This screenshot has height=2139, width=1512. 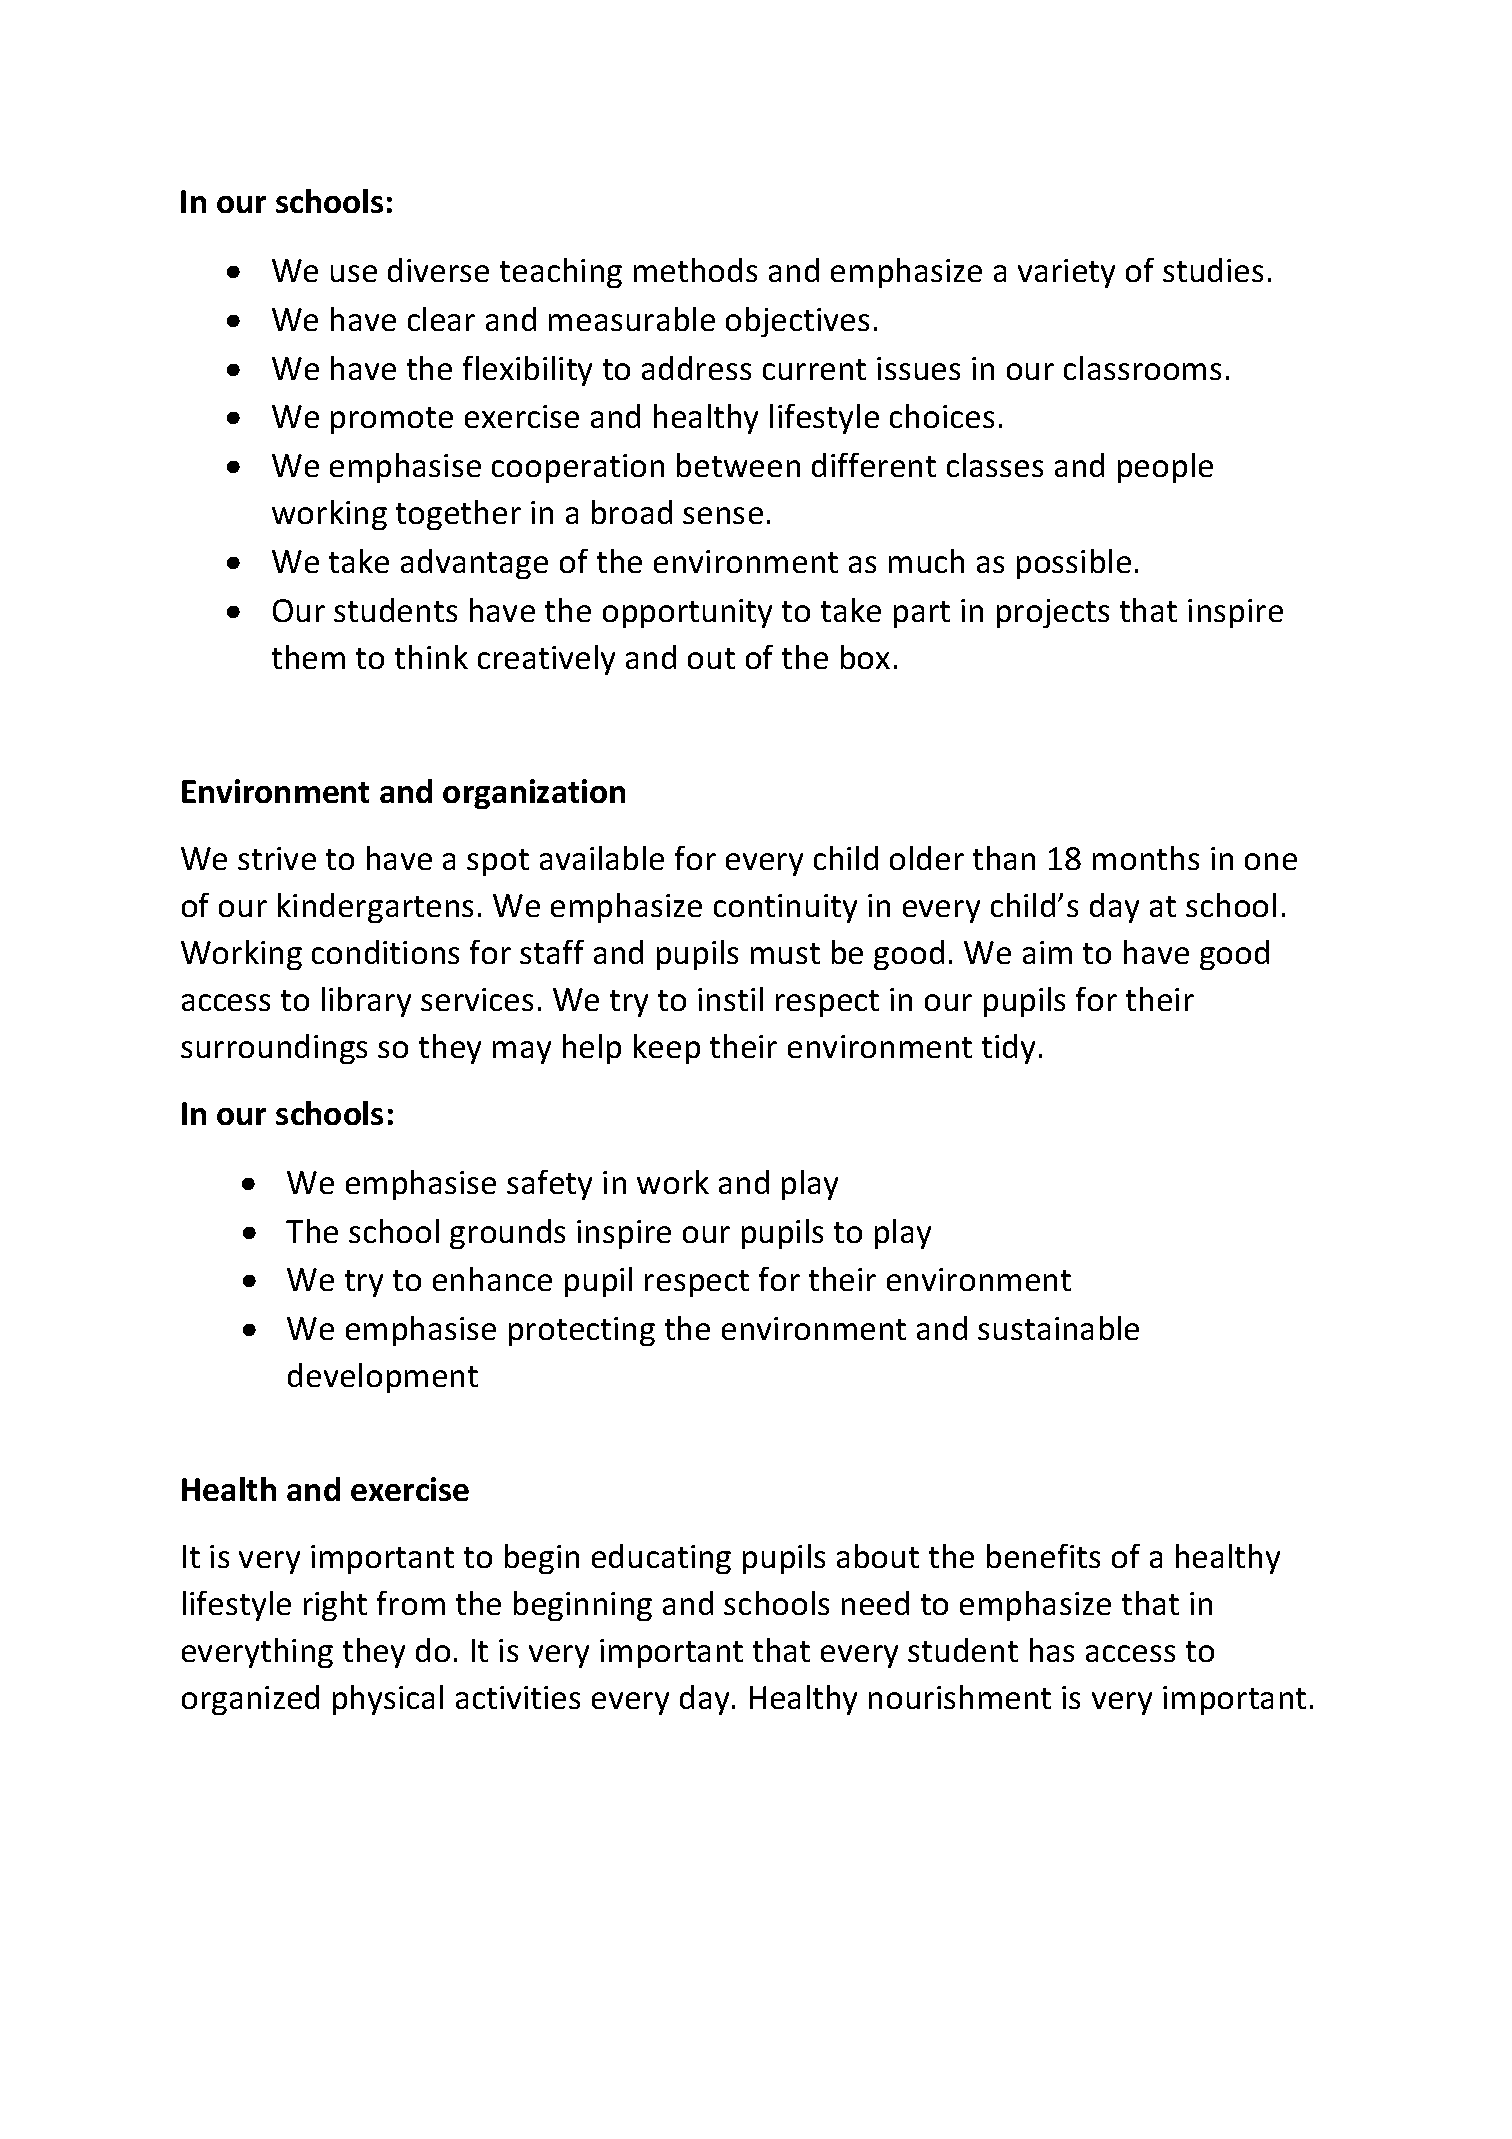 I want to click on use, so click(x=354, y=273).
